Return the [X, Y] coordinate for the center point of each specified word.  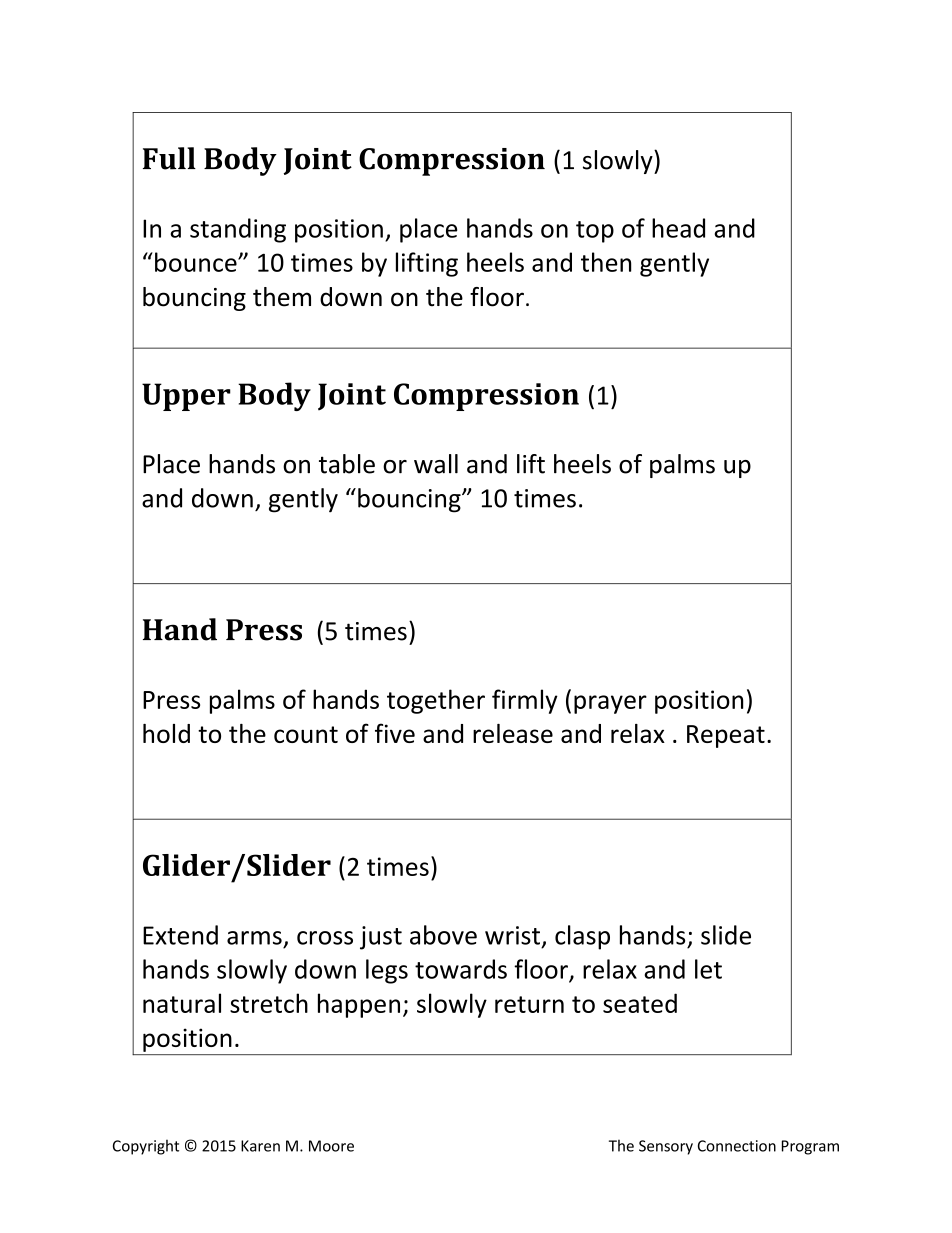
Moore [331, 1146]
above [443, 935]
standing [238, 230]
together [436, 701]
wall [436, 464]
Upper [186, 397]
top [595, 232]
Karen [260, 1146]
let [708, 969]
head [678, 228]
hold [166, 733]
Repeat [726, 736]
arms [254, 938]
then [606, 262]
